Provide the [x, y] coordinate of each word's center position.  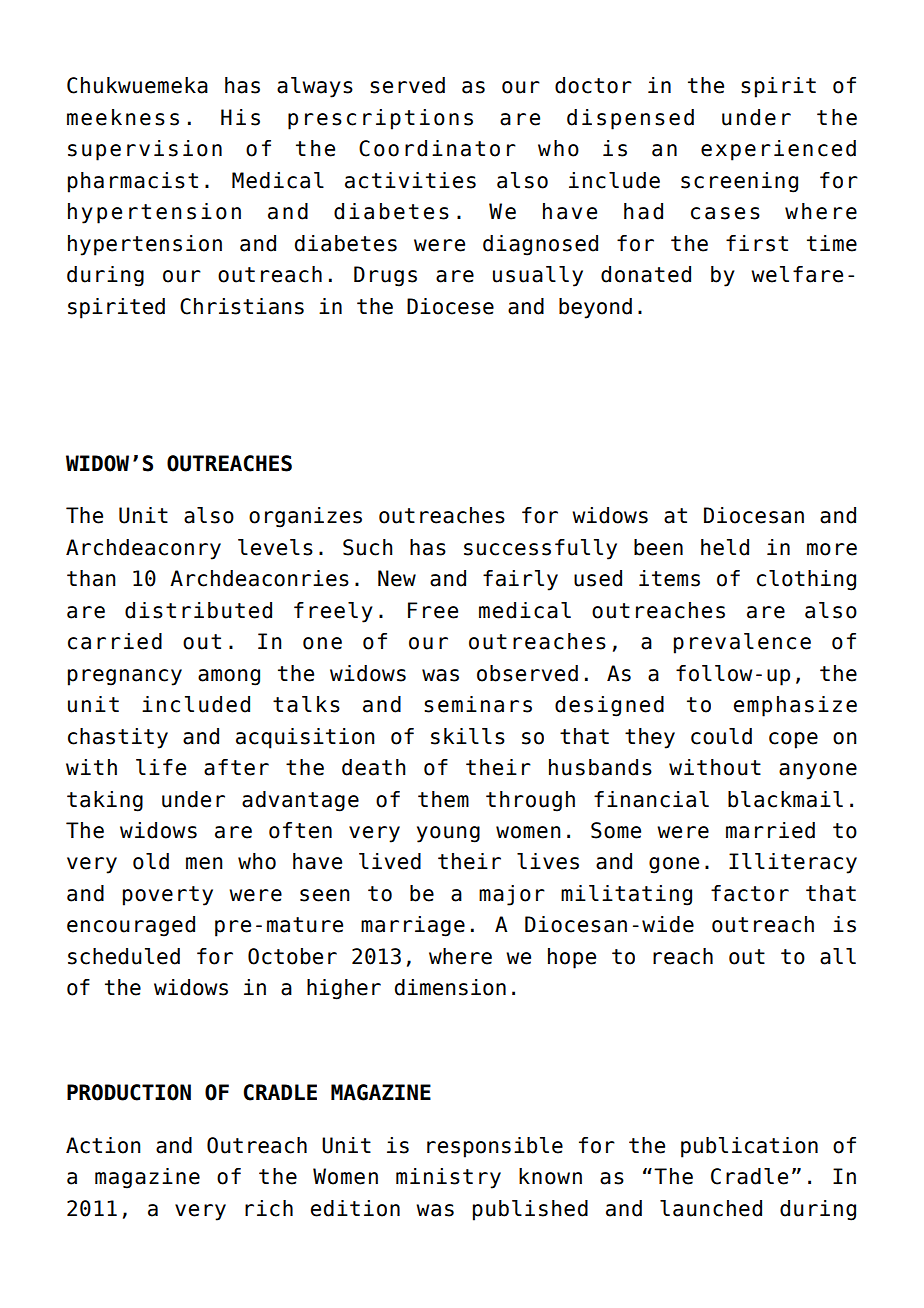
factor [750, 893]
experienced [778, 150]
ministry [448, 1178]
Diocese [450, 306]
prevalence [742, 643]
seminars [478, 704]
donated [646, 274]
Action [103, 1145]
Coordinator [437, 148]
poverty [168, 896]
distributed [198, 610]
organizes [305, 517]
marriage [413, 926]
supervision [145, 150]
